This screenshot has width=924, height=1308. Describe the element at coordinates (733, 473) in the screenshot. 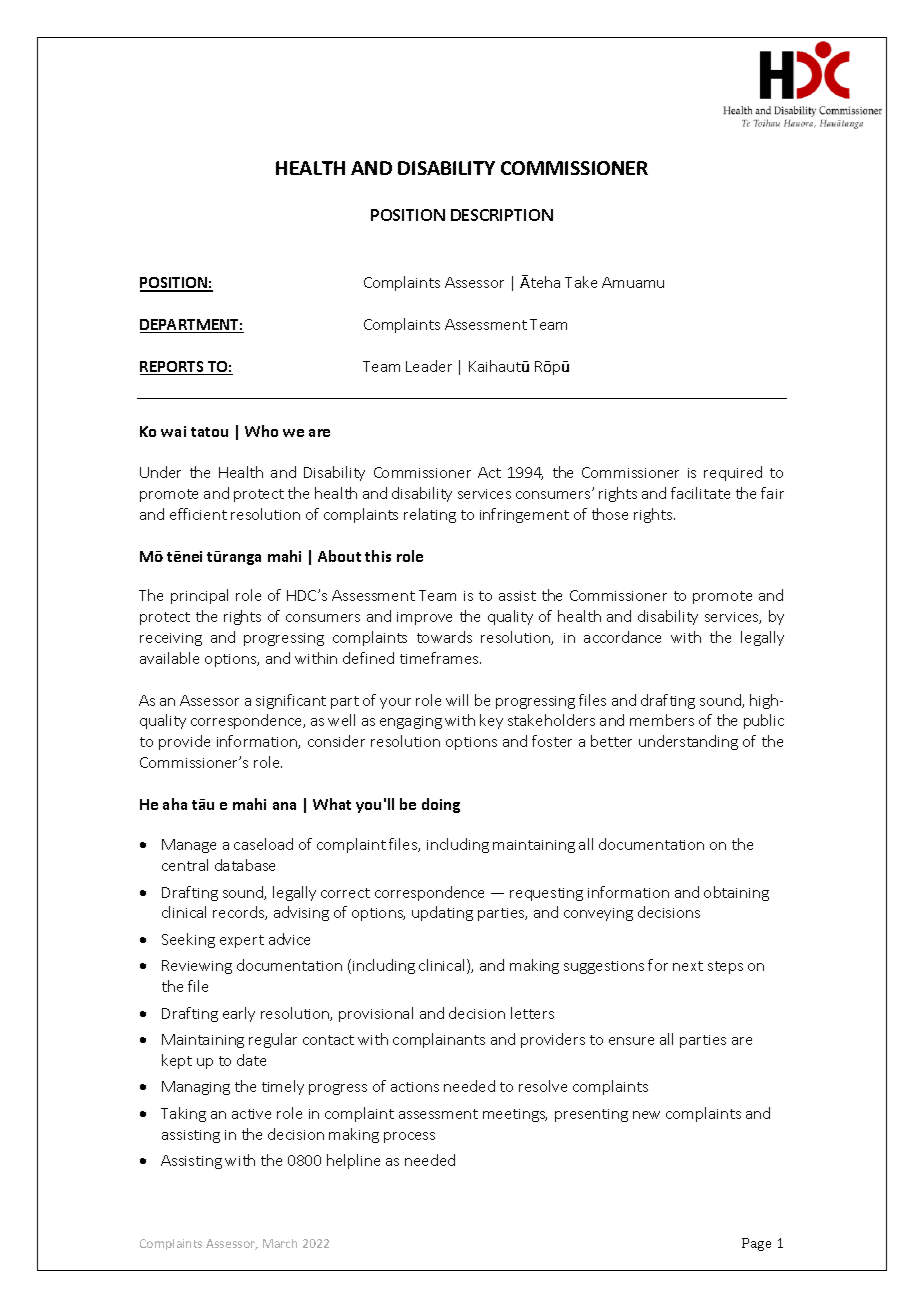

I see `required` at that location.
